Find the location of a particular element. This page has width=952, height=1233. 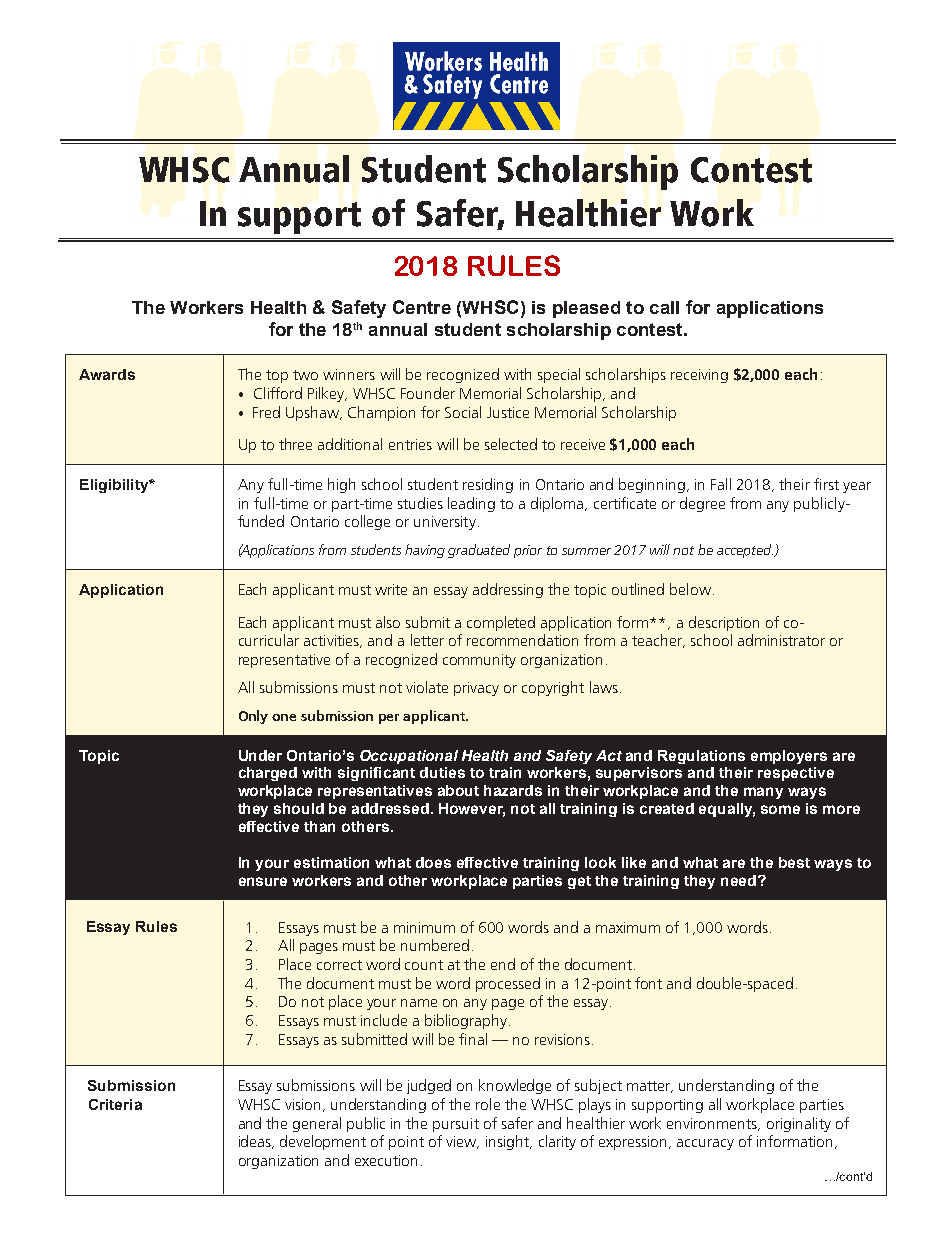

best is located at coordinates (794, 862).
